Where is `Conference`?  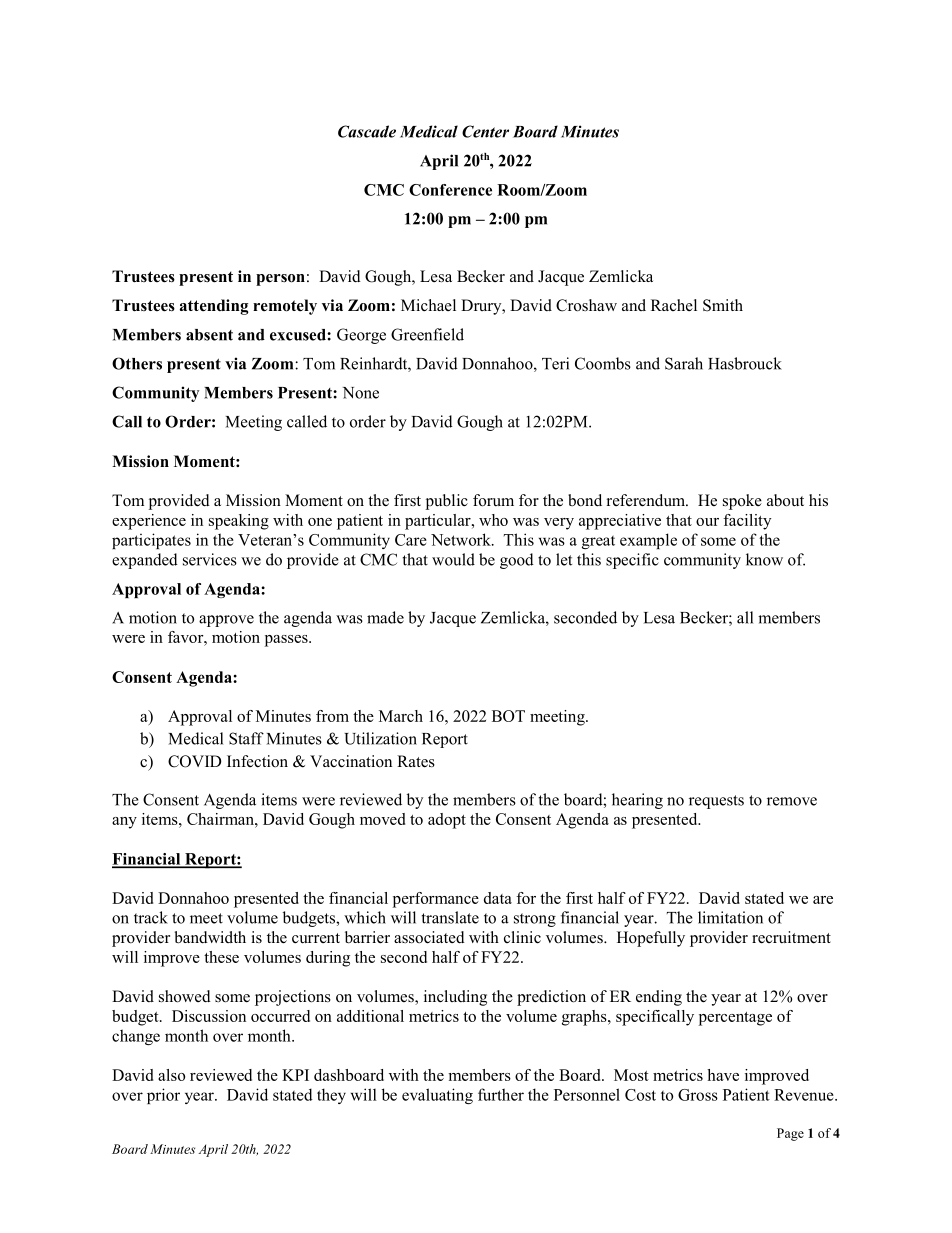 Conference is located at coordinates (450, 190).
